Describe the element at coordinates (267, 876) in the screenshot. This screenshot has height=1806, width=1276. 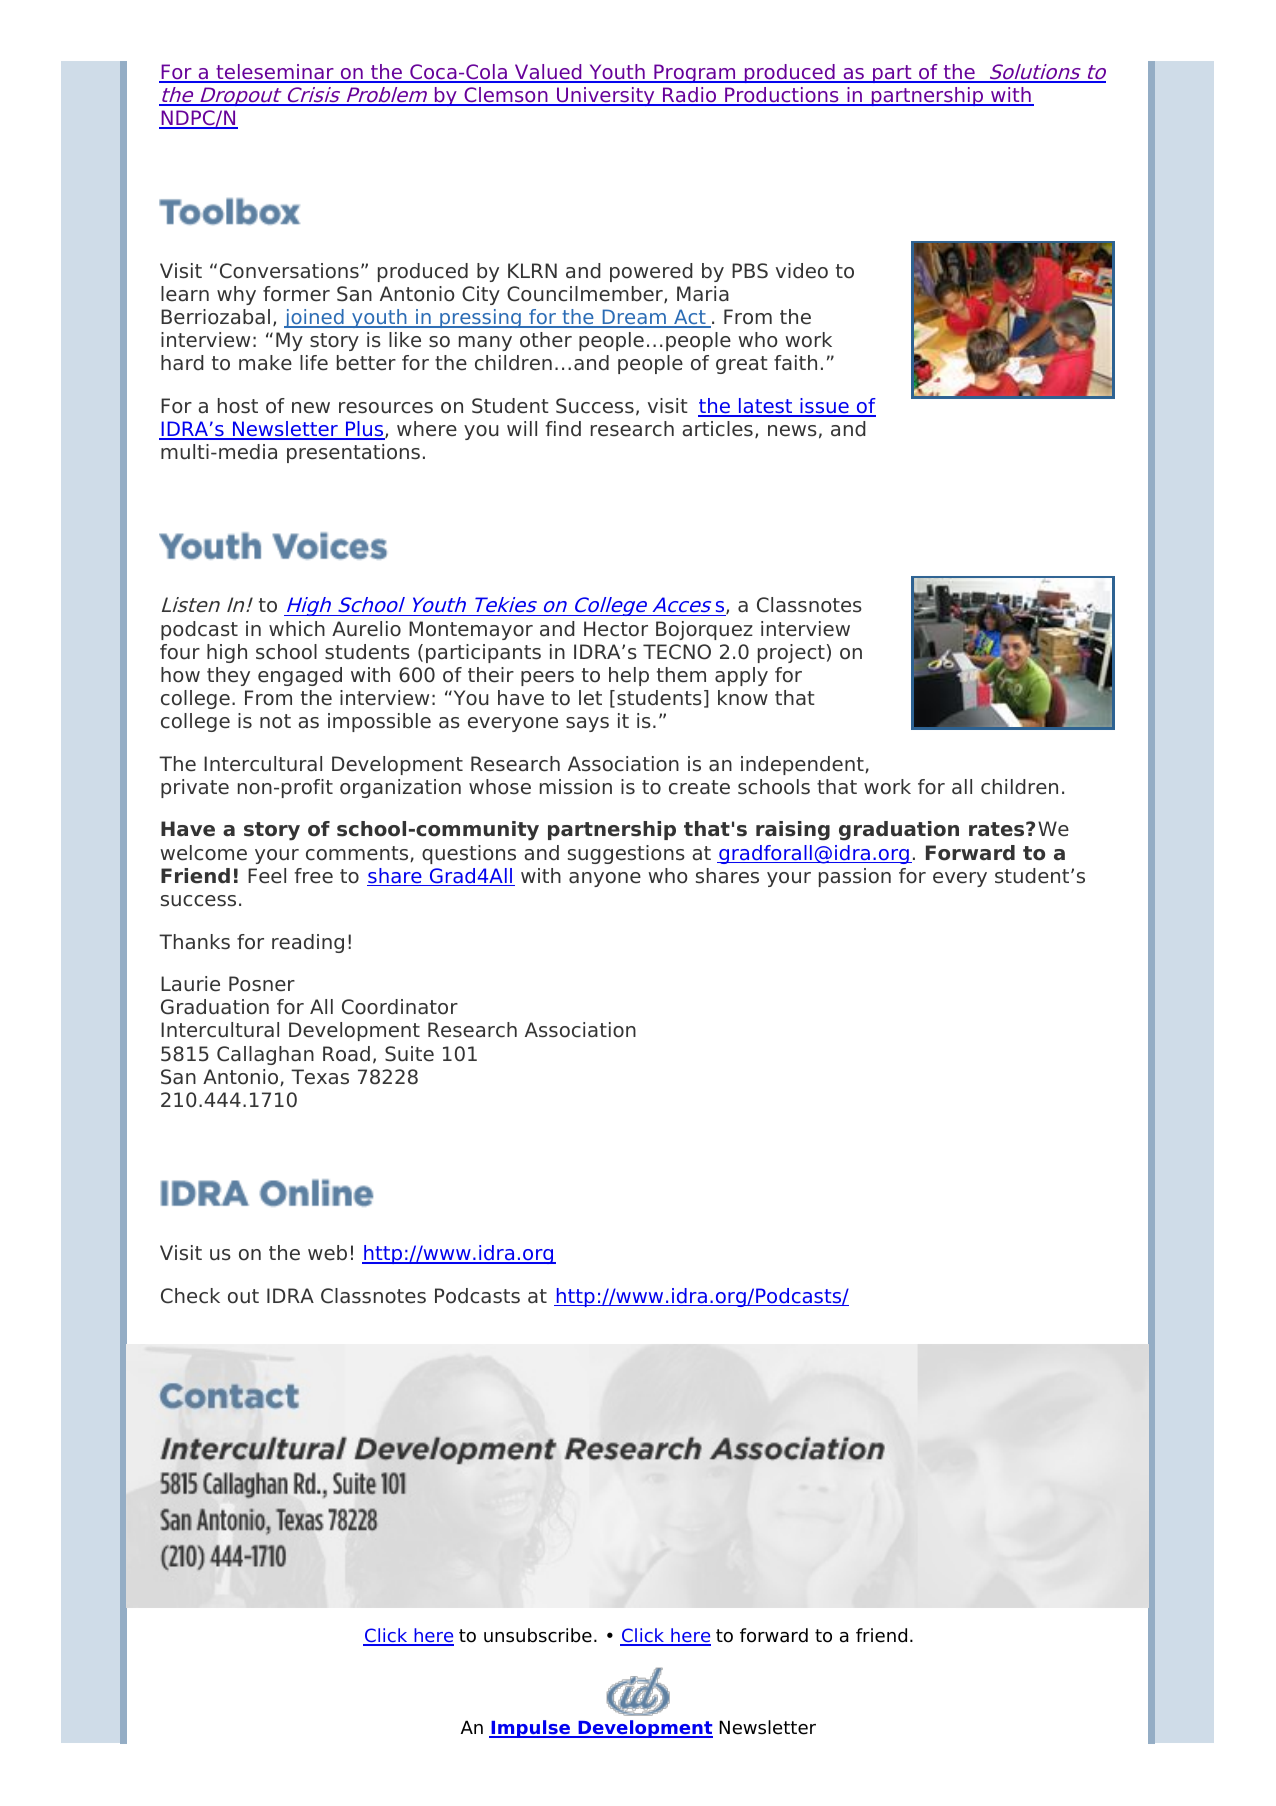
I see `Feel` at that location.
